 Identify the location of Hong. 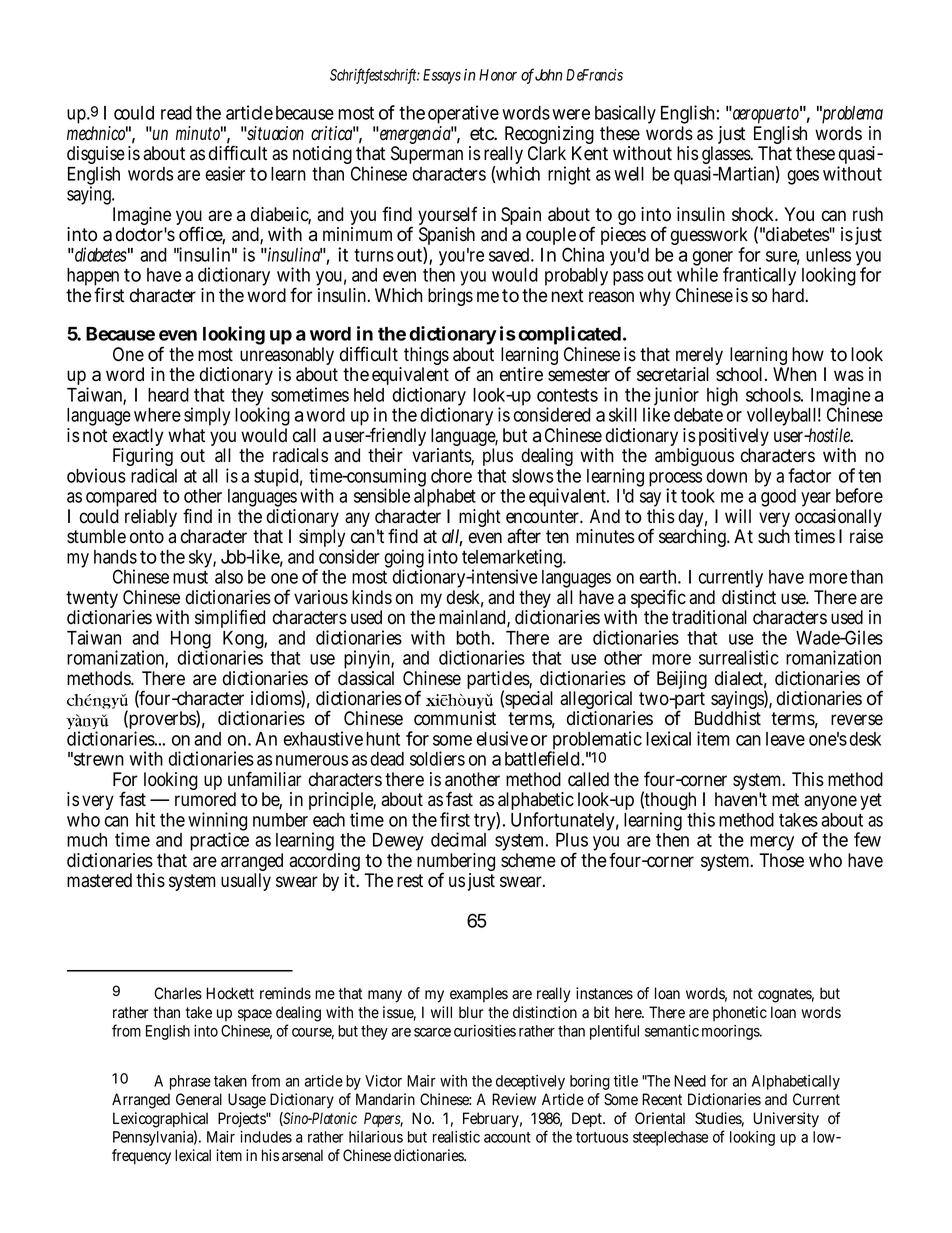
(191, 641).
